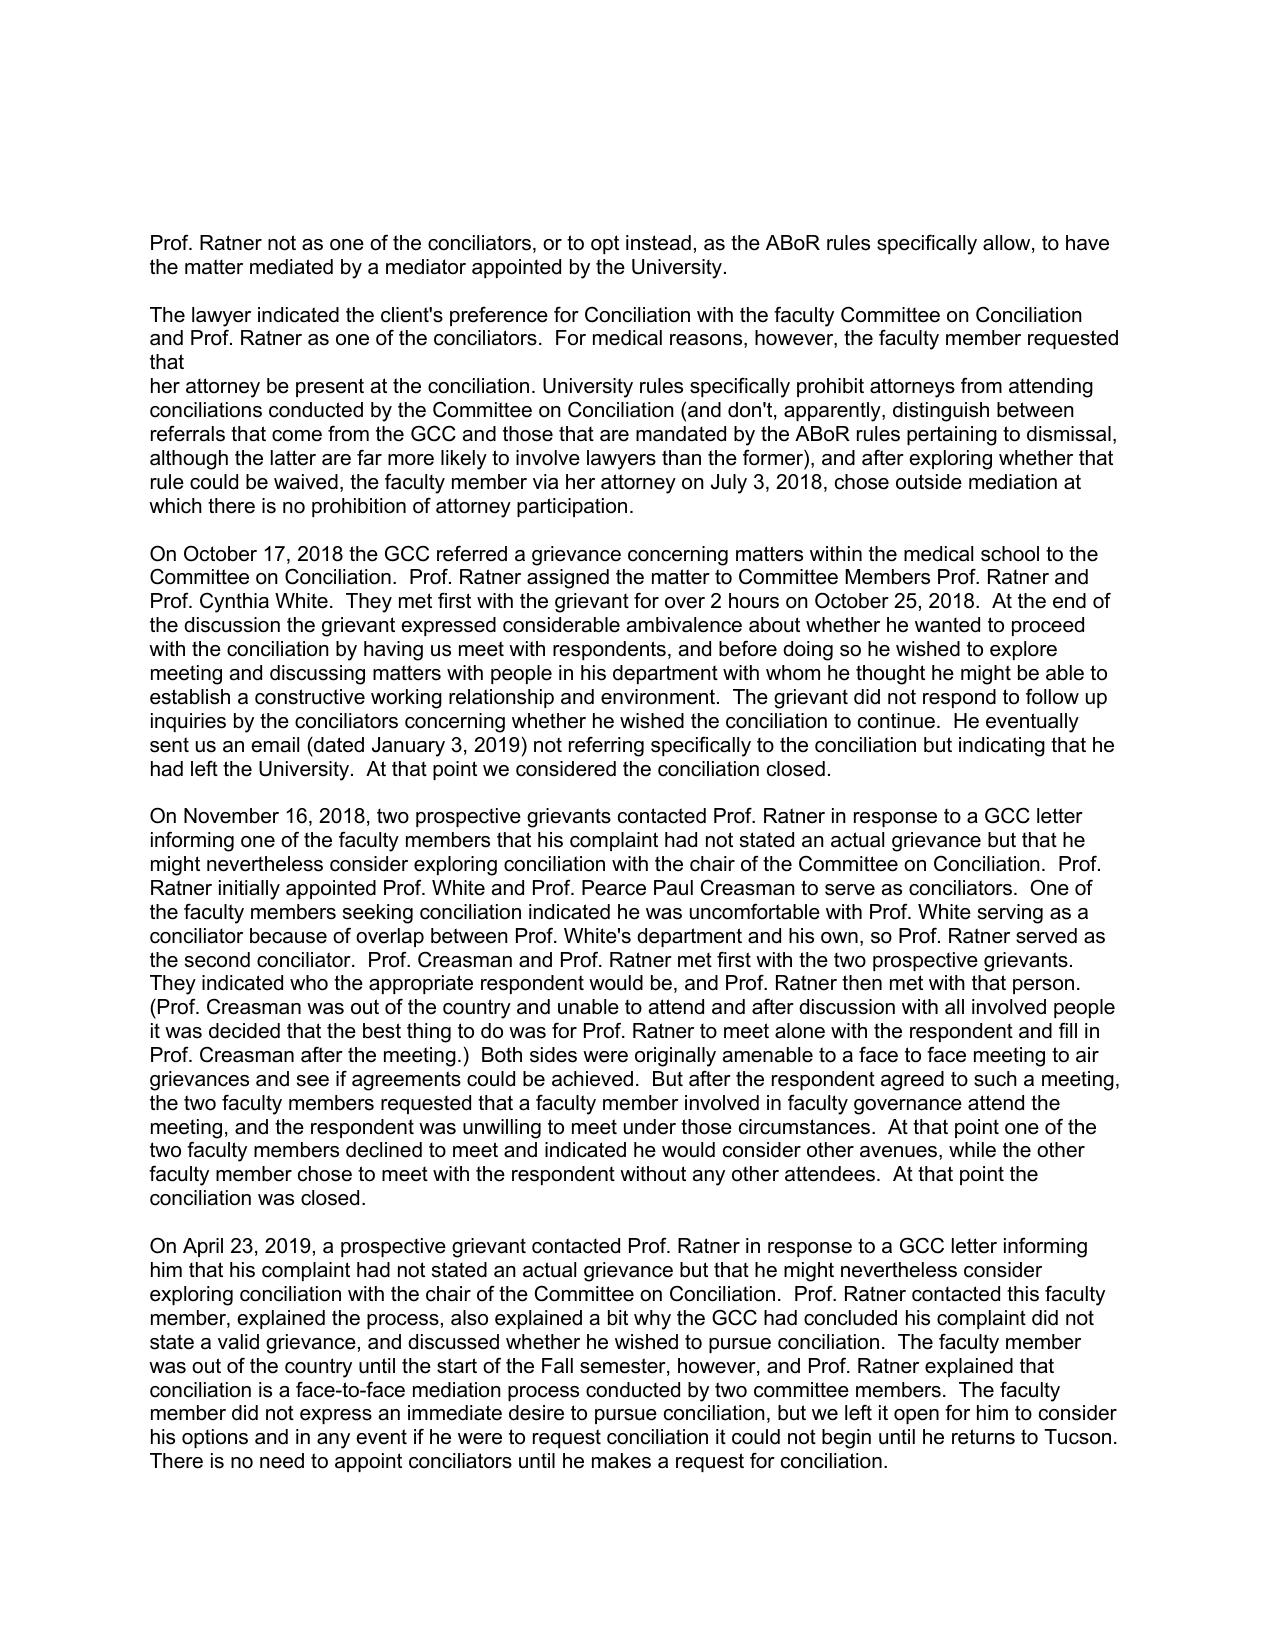  I want to click on makes, so click(621, 1461).
